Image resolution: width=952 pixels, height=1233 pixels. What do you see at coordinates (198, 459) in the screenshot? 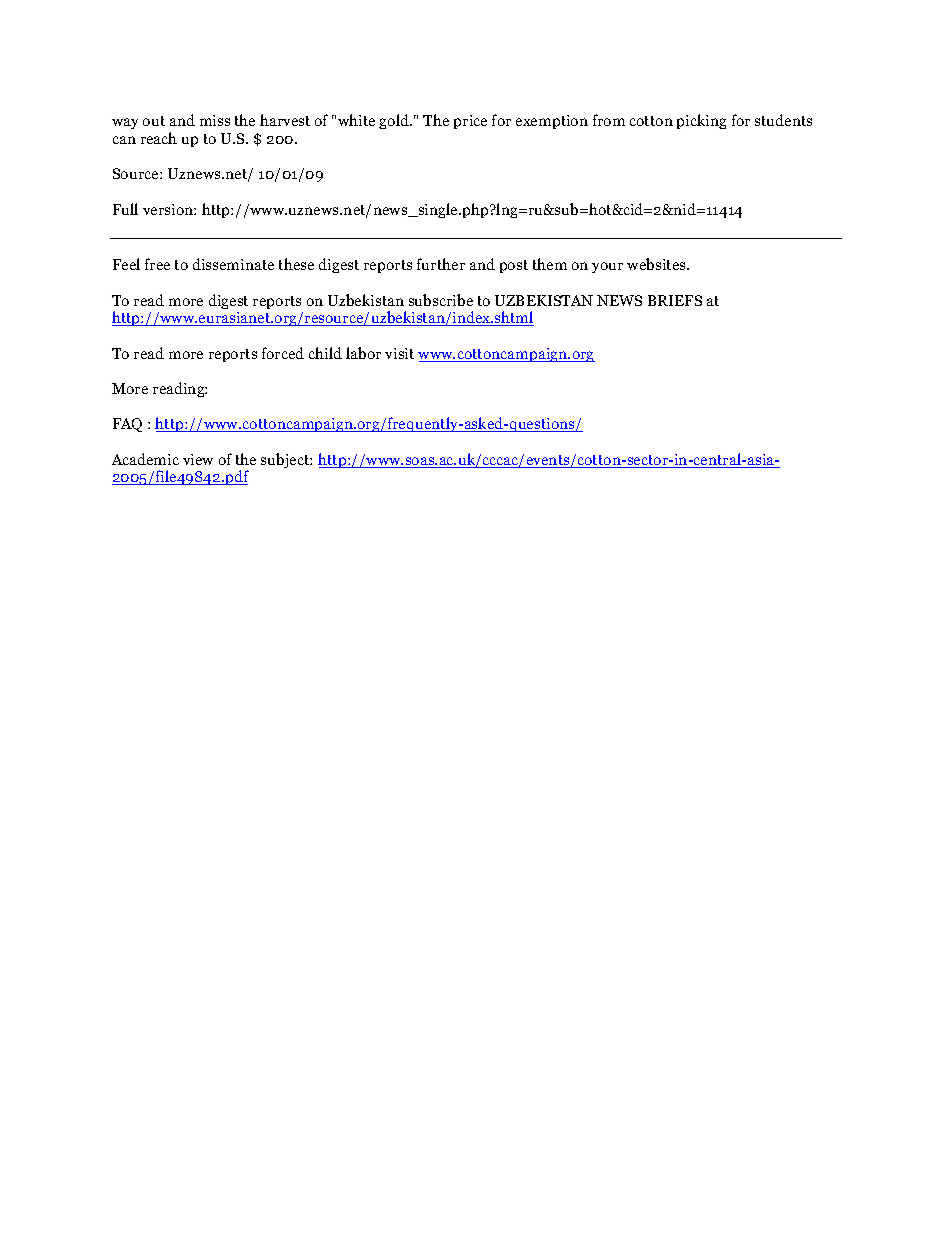
I see `view` at bounding box center [198, 459].
